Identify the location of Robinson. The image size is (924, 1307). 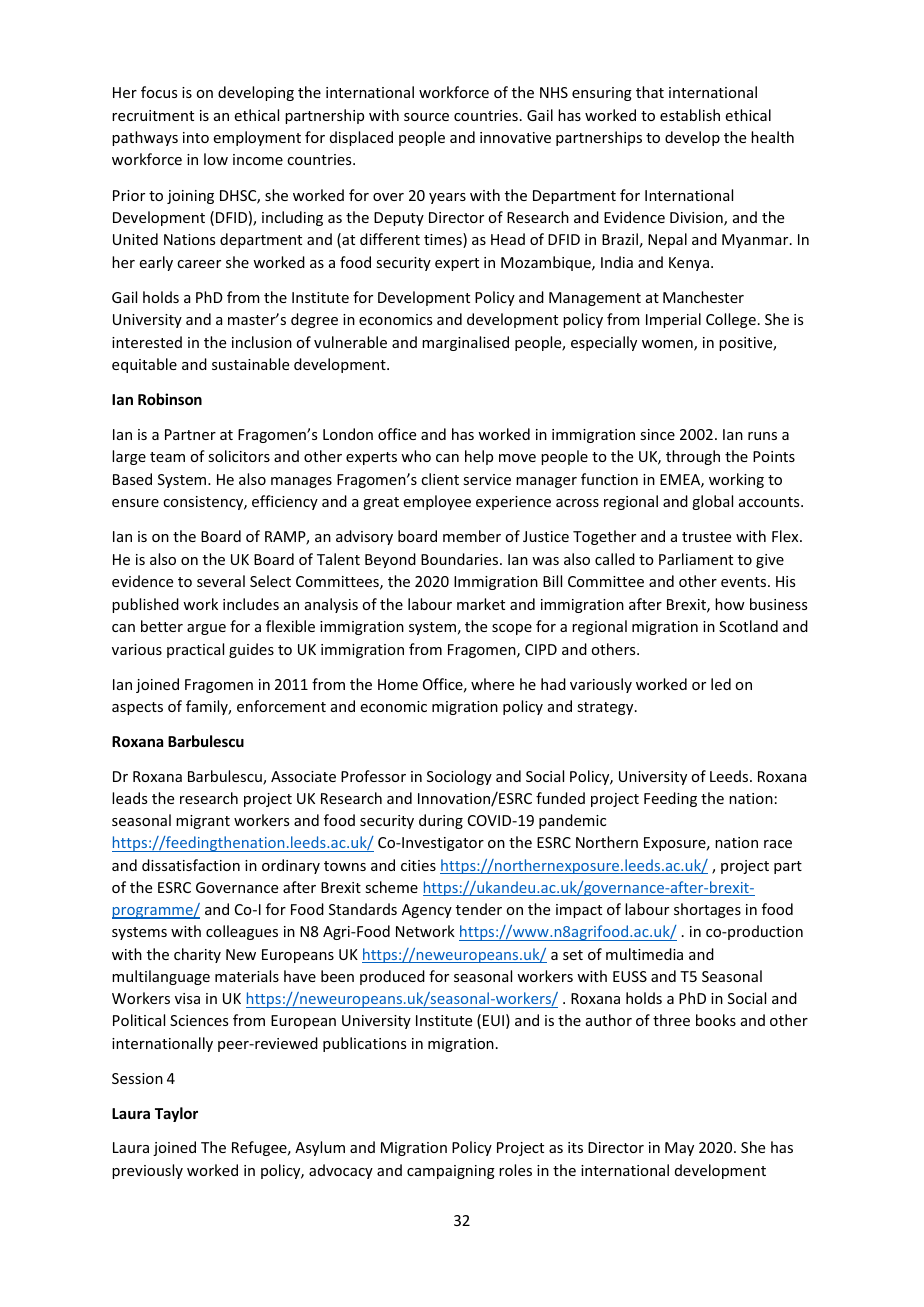
(170, 399).
